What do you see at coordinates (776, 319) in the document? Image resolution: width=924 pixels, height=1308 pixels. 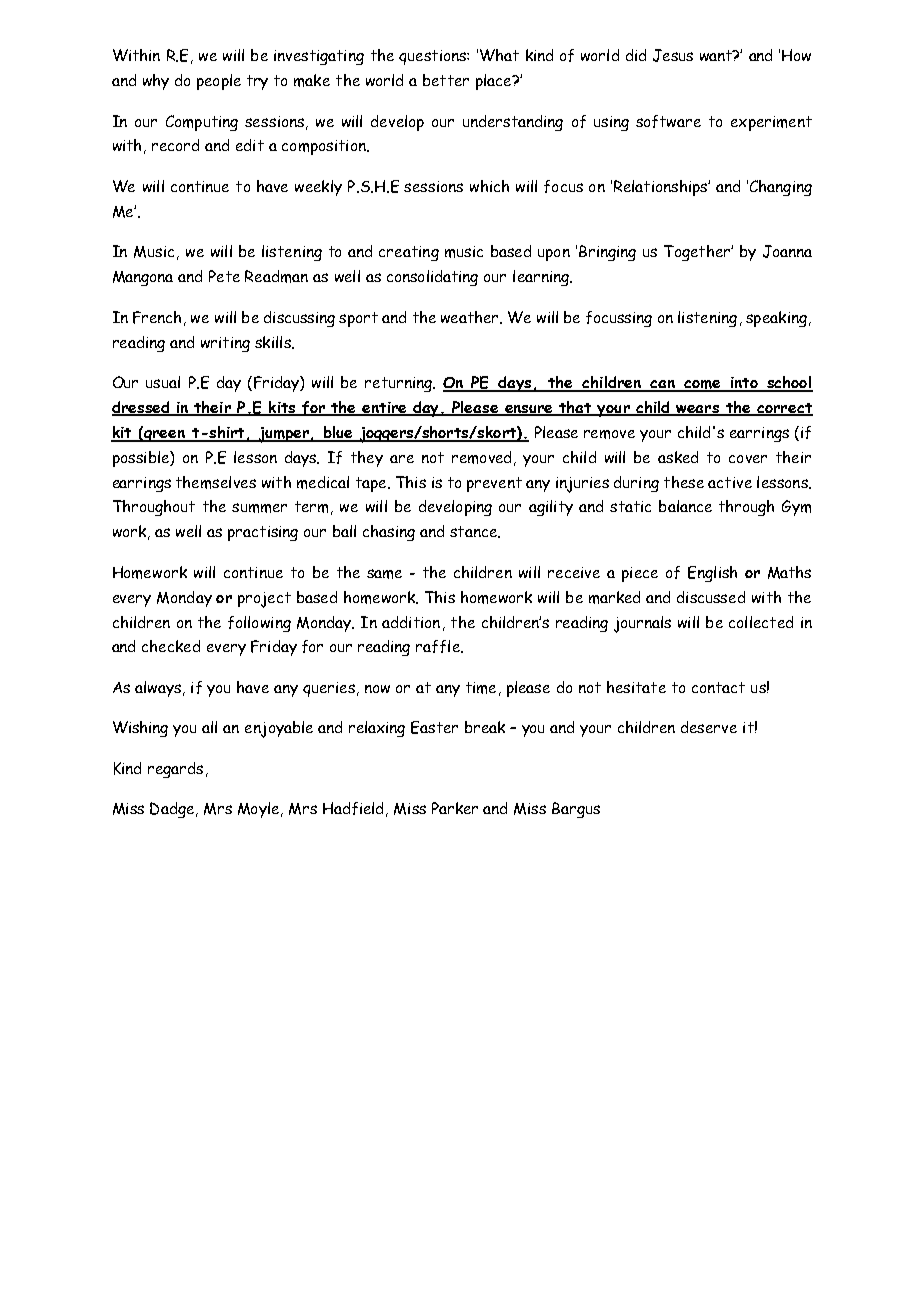 I see `speaking` at bounding box center [776, 319].
